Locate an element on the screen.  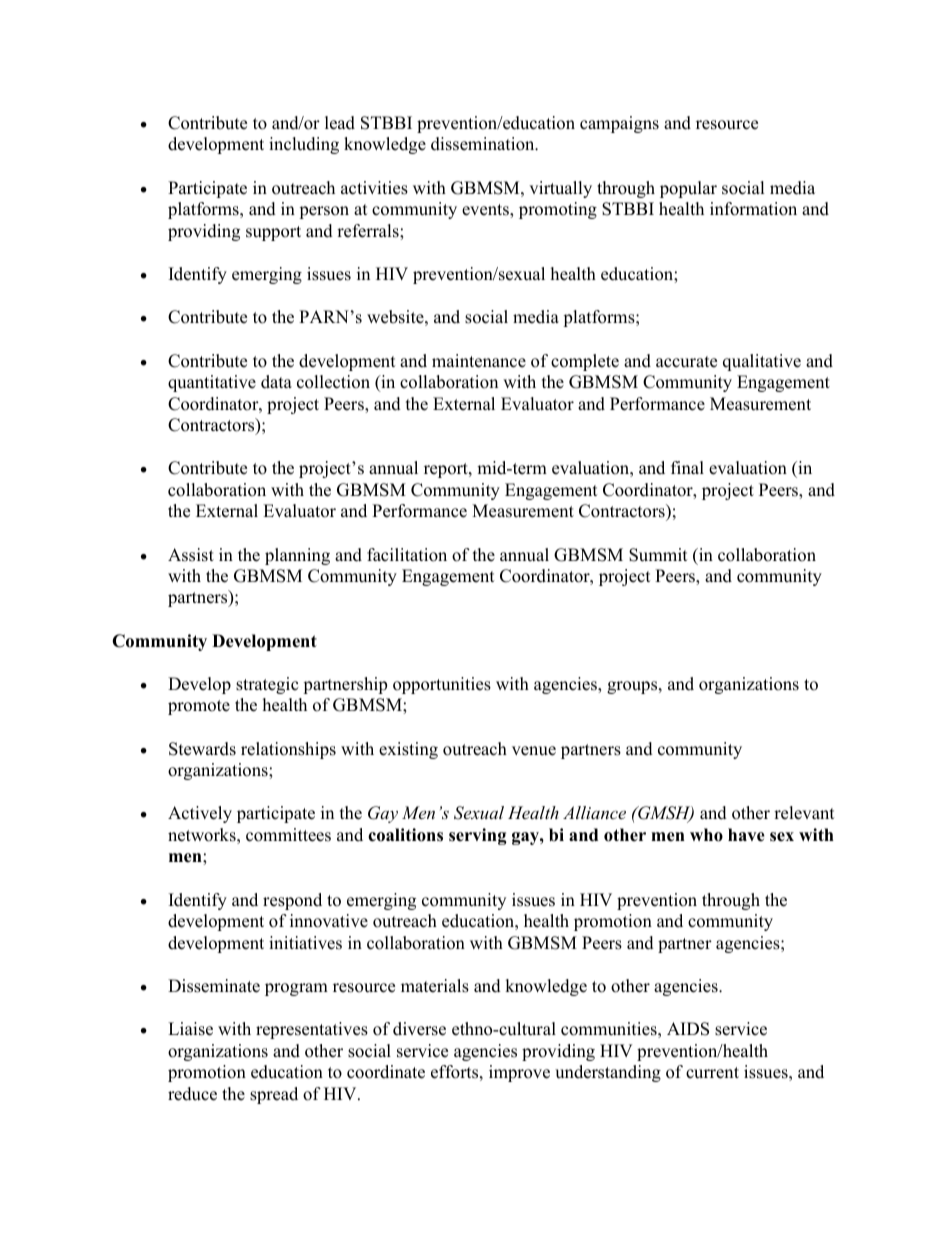
venue is located at coordinates (534, 751).
